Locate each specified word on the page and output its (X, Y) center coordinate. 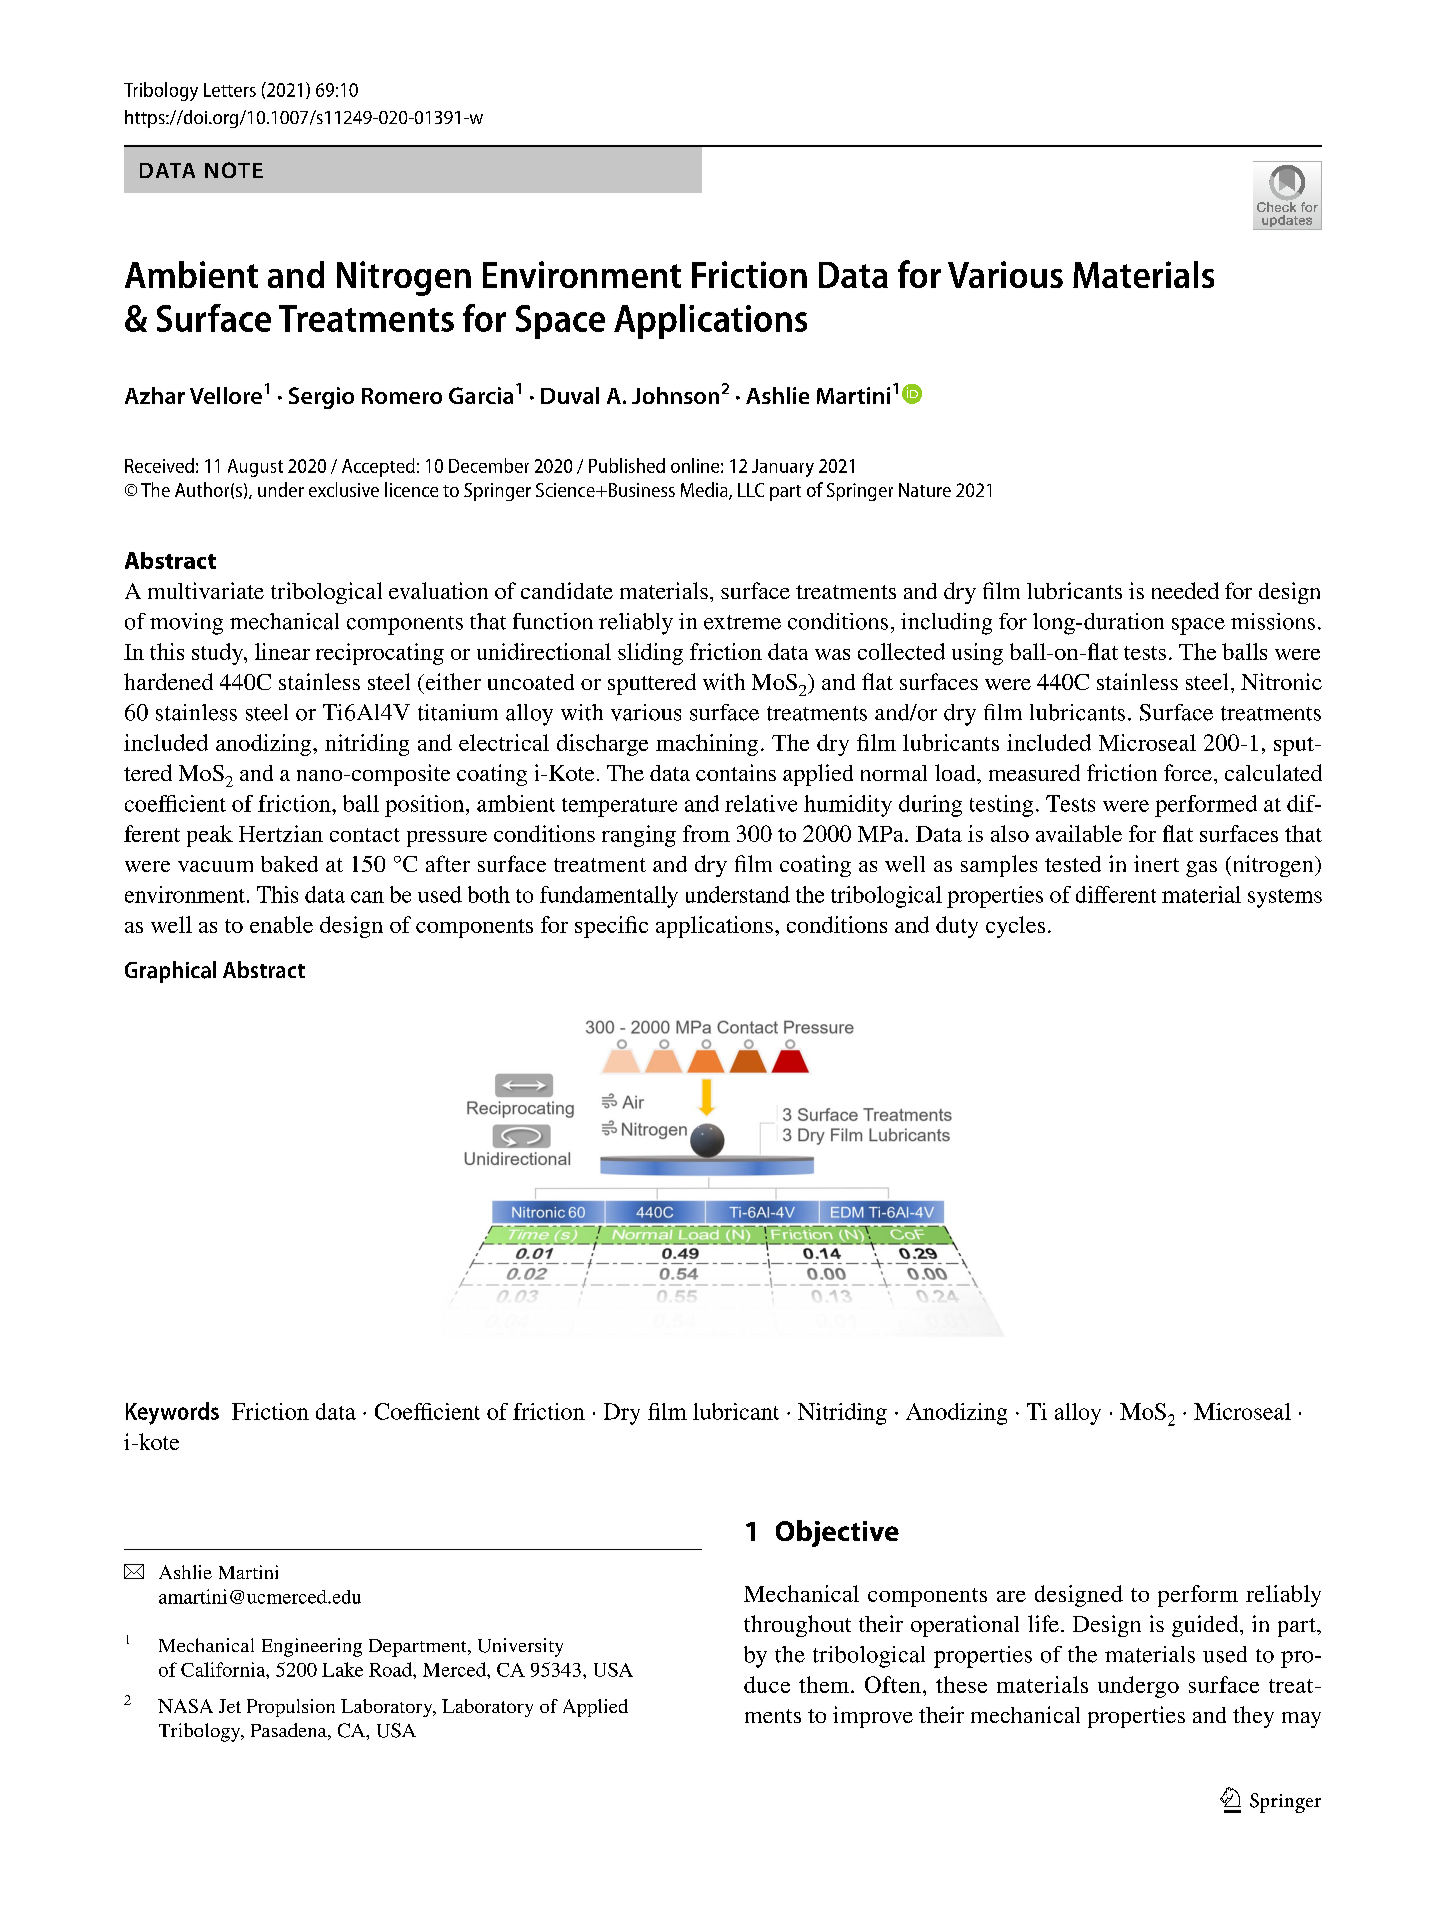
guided (1206, 1626)
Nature (925, 490)
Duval (570, 395)
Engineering (312, 1647)
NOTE (234, 170)
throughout (797, 1626)
